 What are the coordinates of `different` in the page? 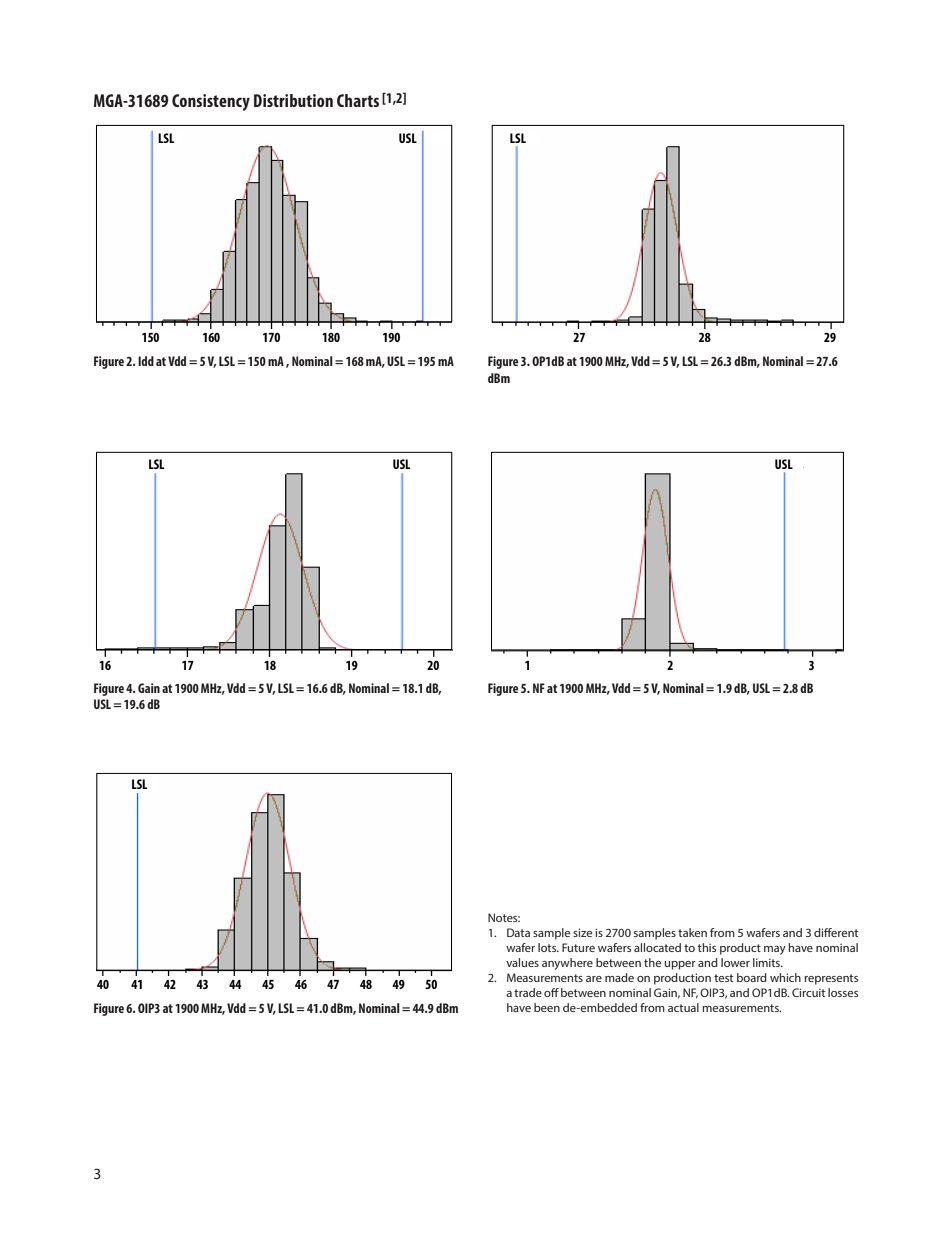 It's located at (836, 932).
